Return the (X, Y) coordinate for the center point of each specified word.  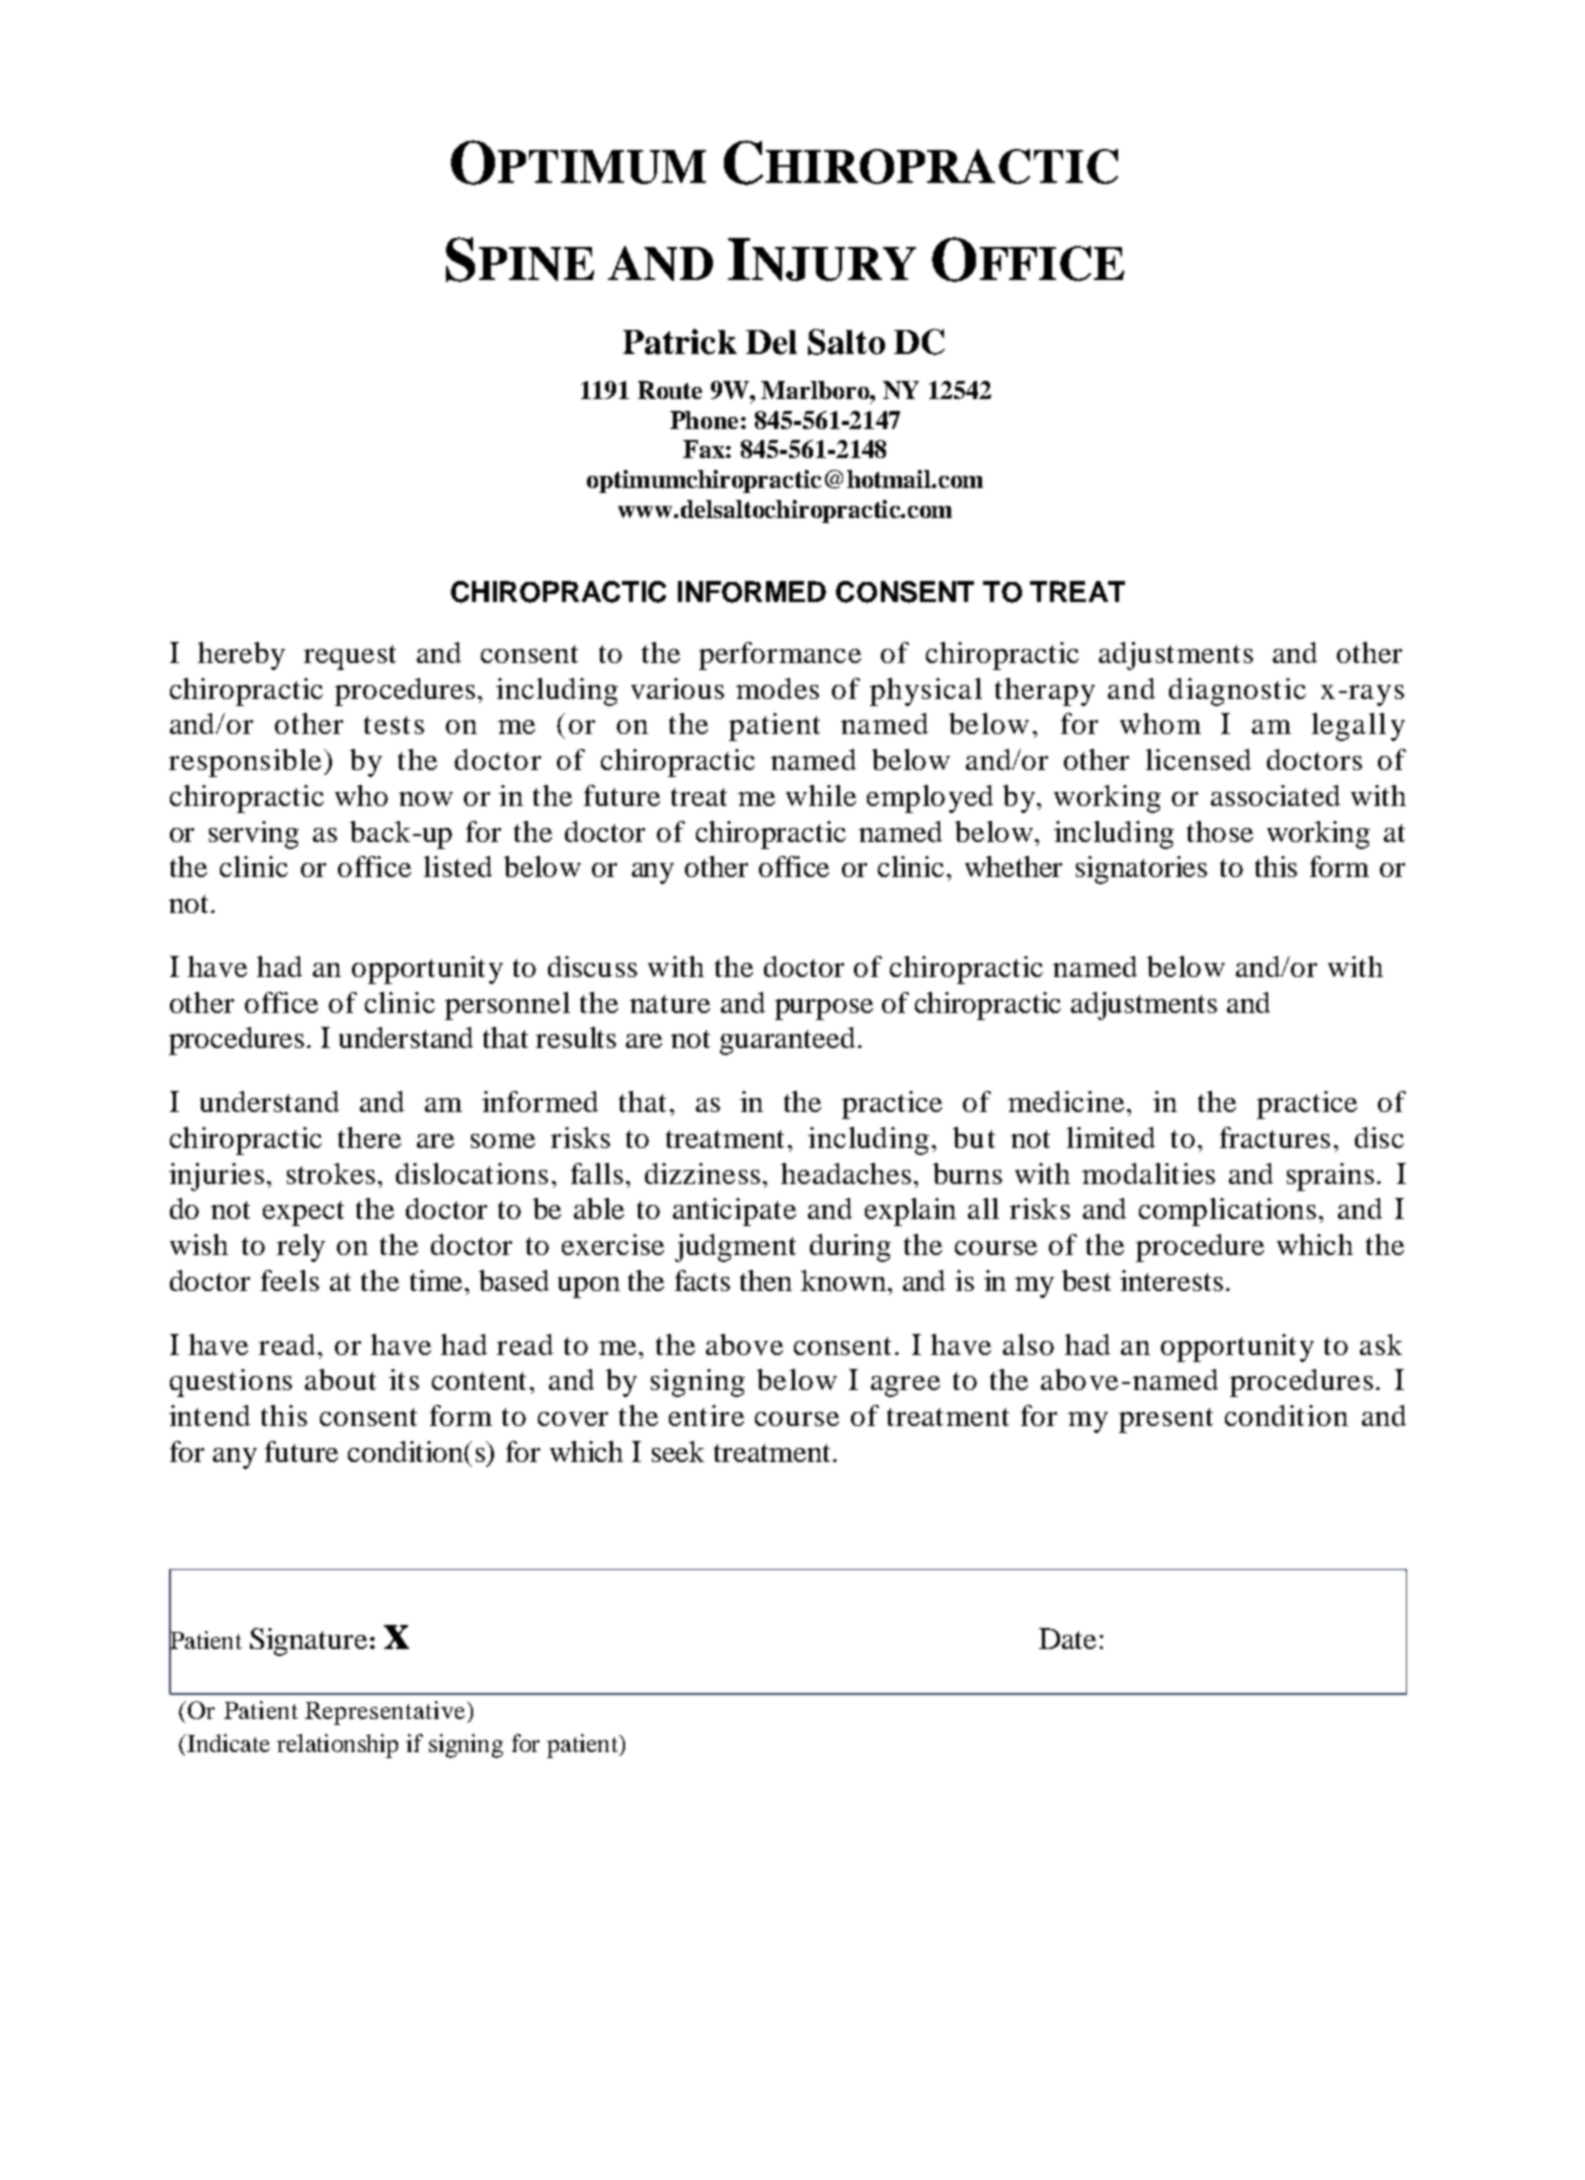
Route (670, 390)
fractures (1275, 1137)
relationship (337, 1746)
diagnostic (1237, 692)
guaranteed (787, 1041)
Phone (704, 420)
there (369, 1137)
